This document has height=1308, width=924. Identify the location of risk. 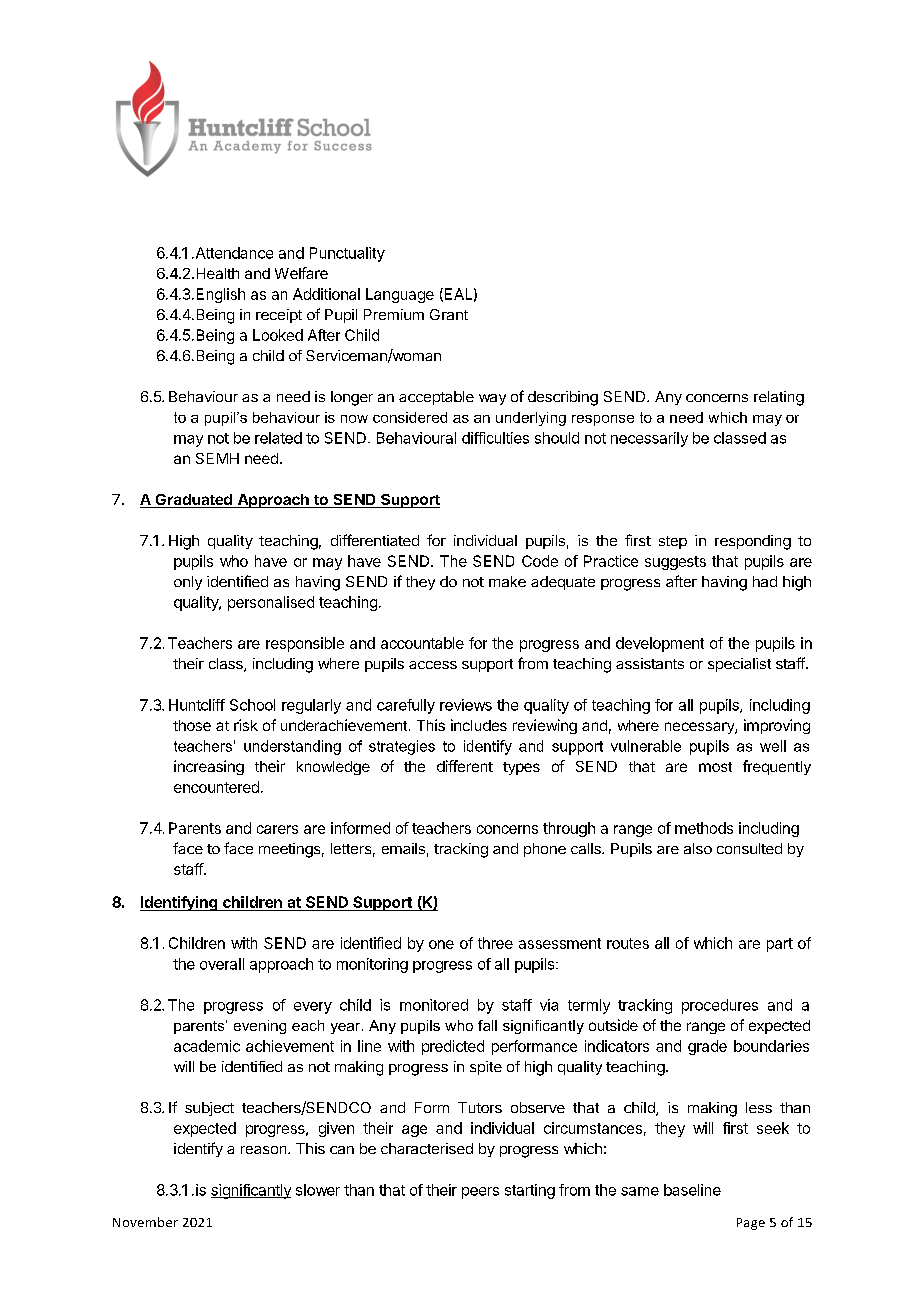
(246, 725).
